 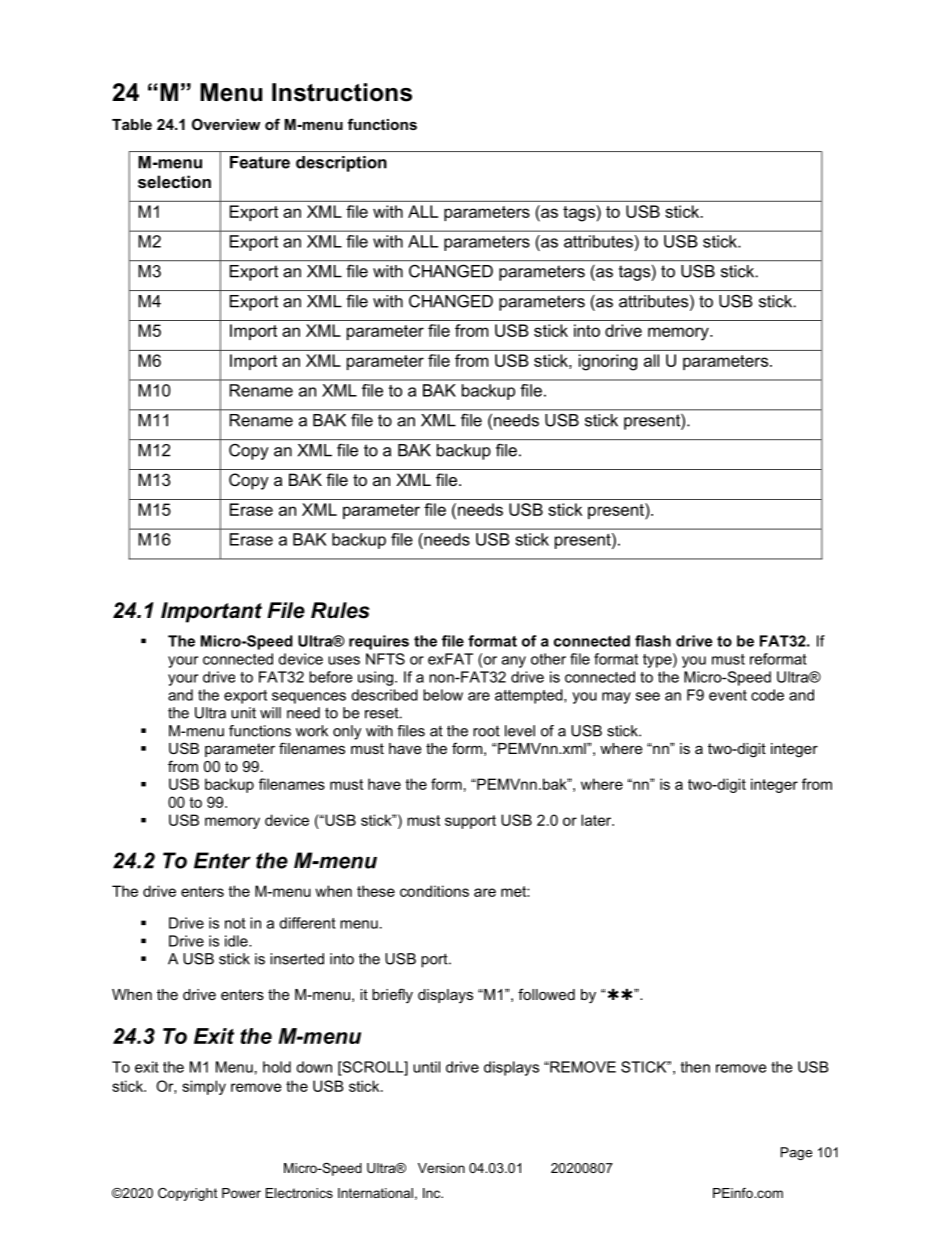 What do you see at coordinates (226, 124) in the screenshot?
I see `Overview` at bounding box center [226, 124].
